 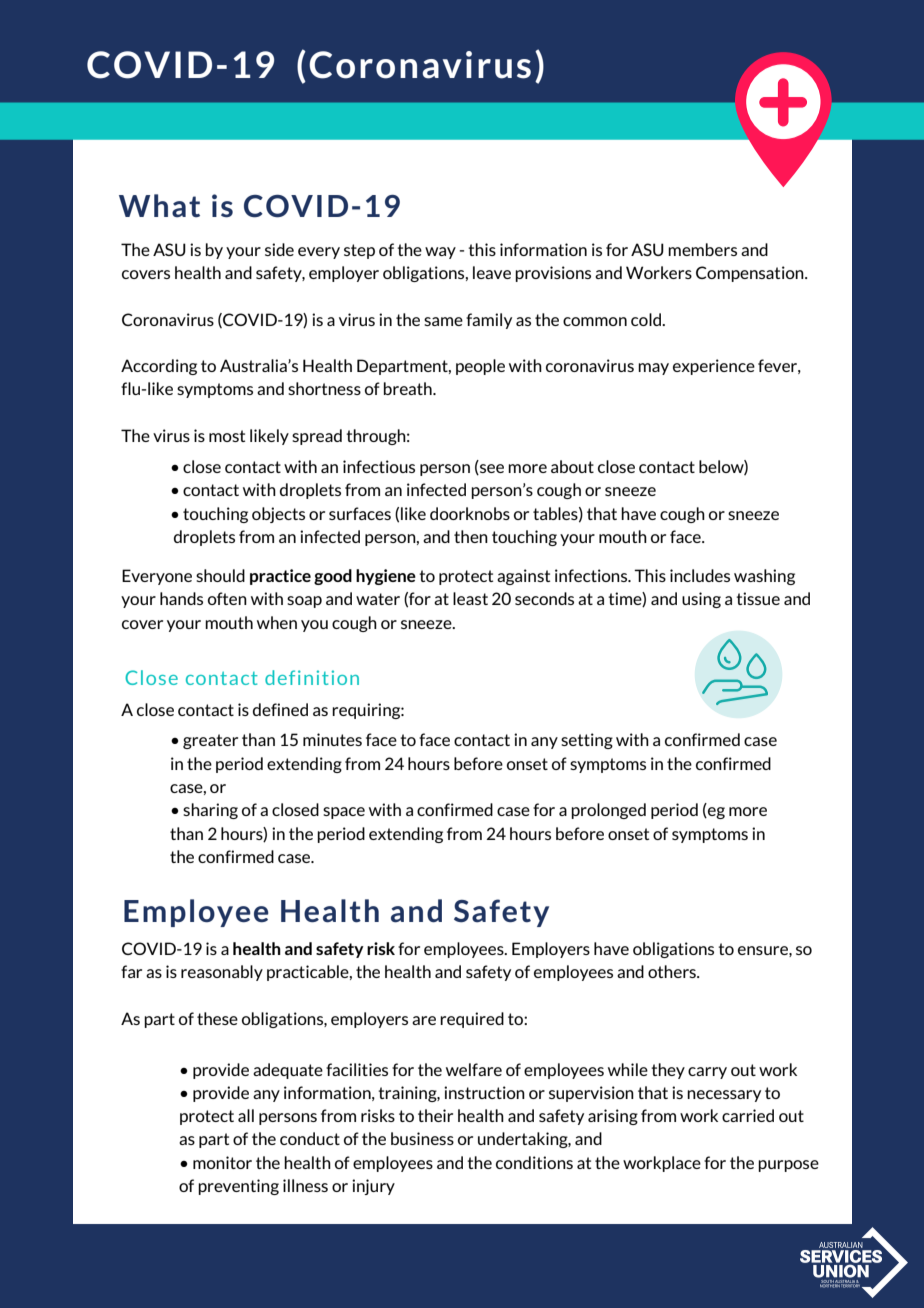 I want to click on carried, so click(x=748, y=1115).
